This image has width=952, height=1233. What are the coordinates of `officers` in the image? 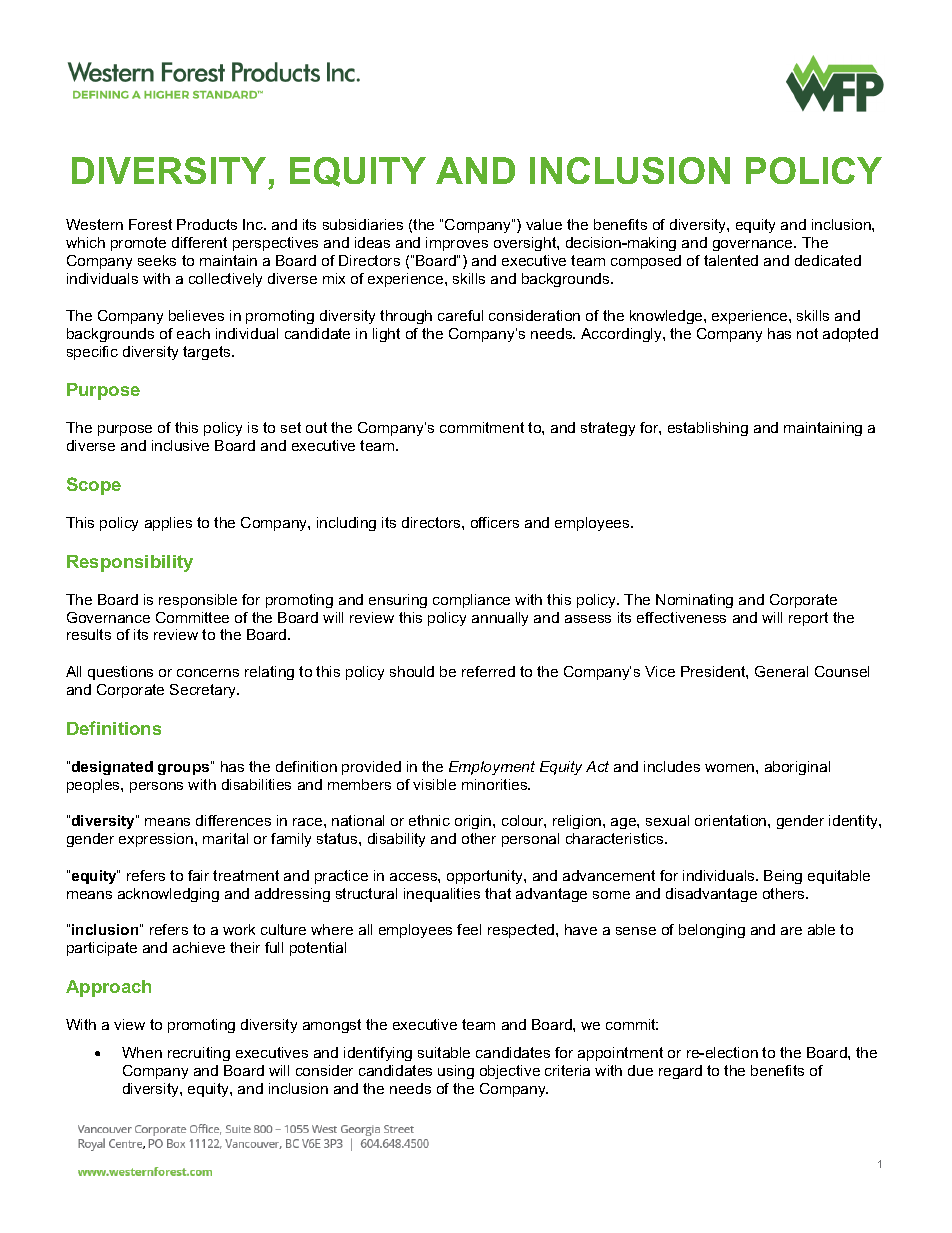 It's located at (495, 522).
